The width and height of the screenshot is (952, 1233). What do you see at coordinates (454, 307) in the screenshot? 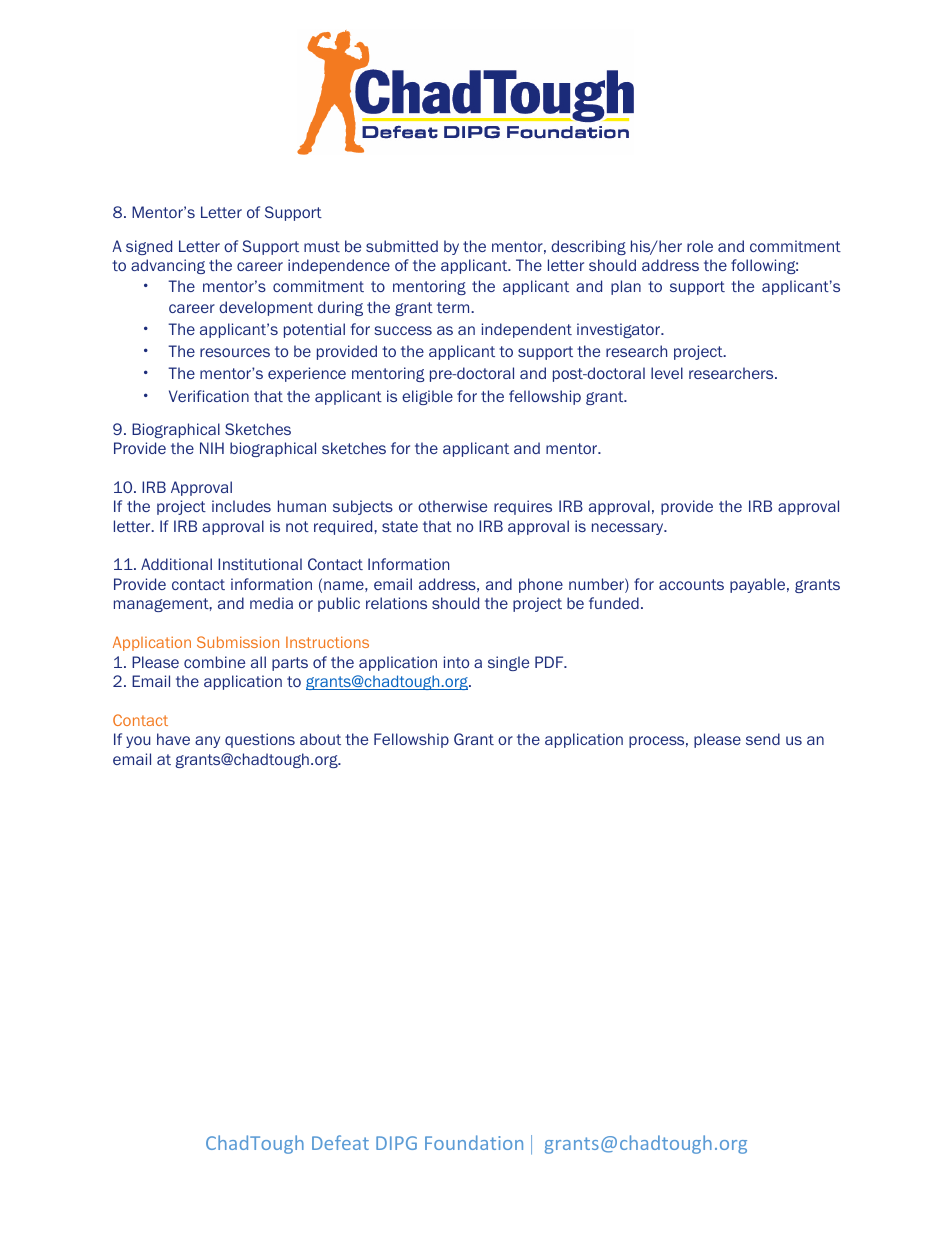
I see `term` at bounding box center [454, 307].
